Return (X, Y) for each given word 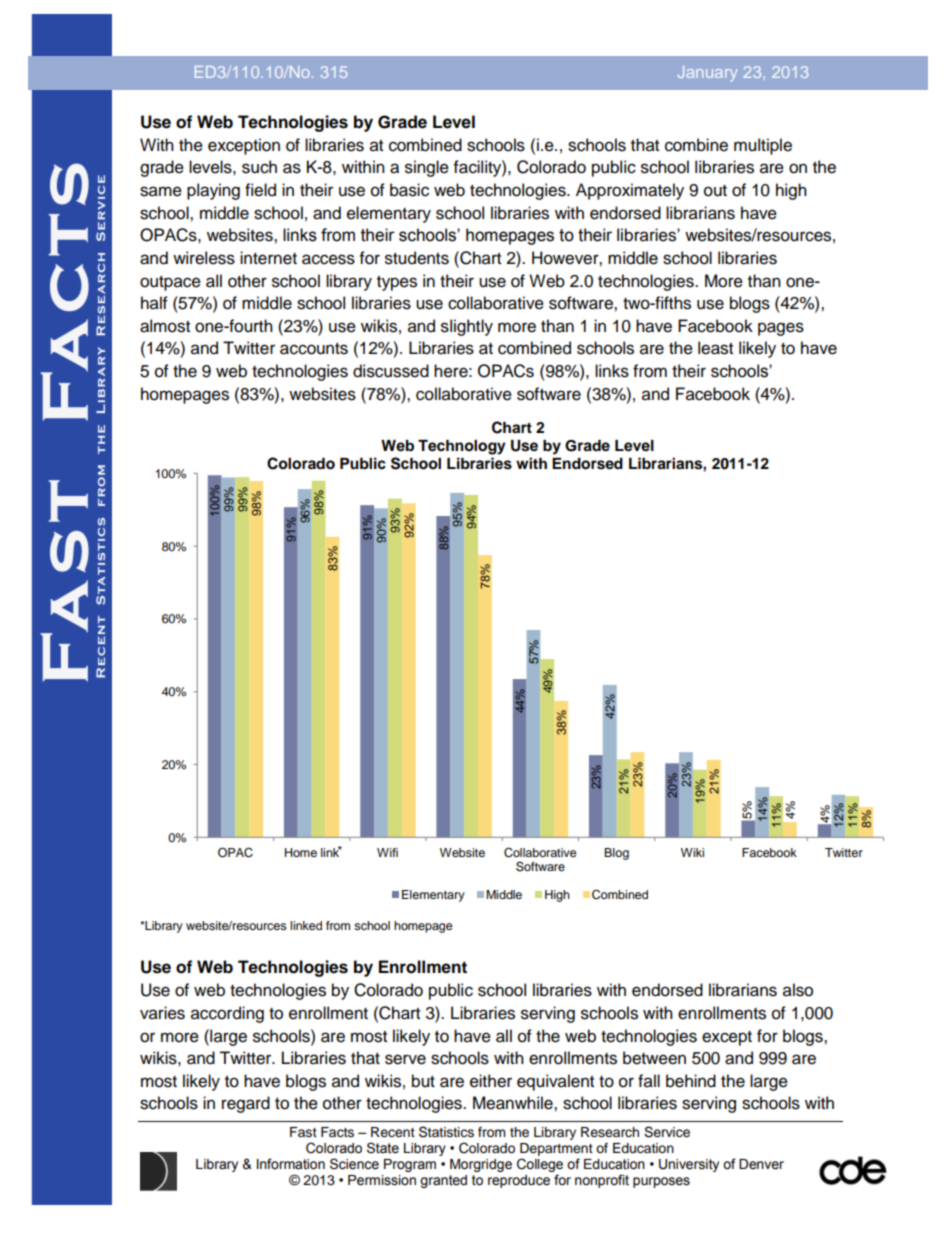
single (427, 168)
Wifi (387, 852)
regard (246, 1104)
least (715, 348)
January (707, 73)
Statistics (446, 1132)
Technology (462, 447)
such (259, 167)
